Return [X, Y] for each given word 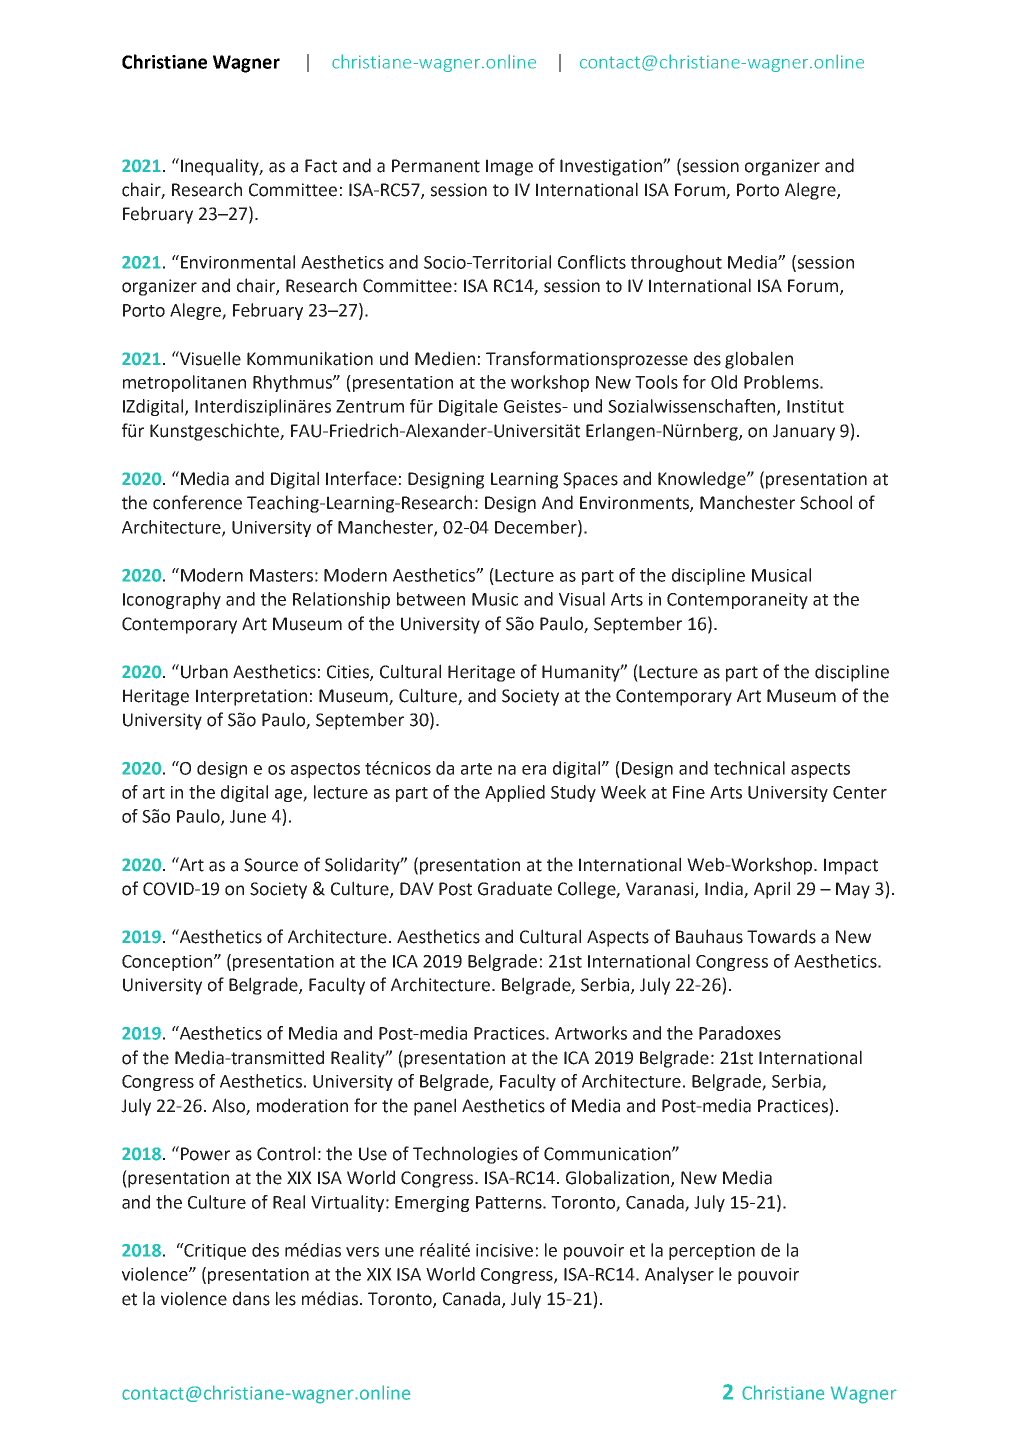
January [804, 432]
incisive [504, 1250]
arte [476, 769]
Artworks [591, 1033]
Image [509, 167]
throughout [676, 263]
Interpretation [251, 697]
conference [197, 502]
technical [749, 768]
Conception [167, 963]
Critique [214, 1251]
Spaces [590, 480]
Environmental [238, 262]
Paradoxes [740, 1033]
